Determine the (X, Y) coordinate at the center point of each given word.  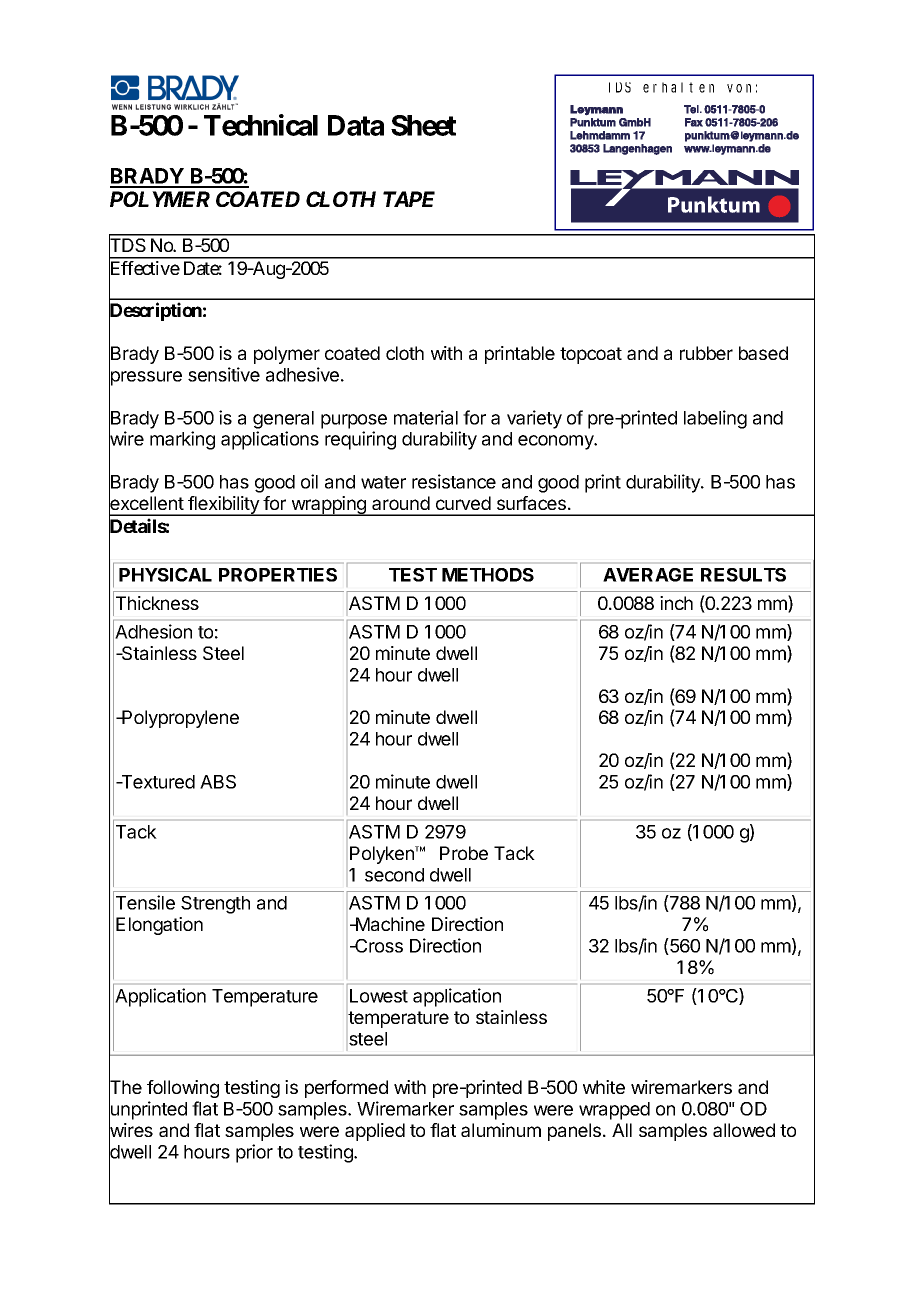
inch (676, 603)
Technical (261, 125)
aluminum (501, 1130)
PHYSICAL (165, 575)
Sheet (423, 125)
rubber (706, 353)
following (183, 1089)
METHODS (488, 575)
